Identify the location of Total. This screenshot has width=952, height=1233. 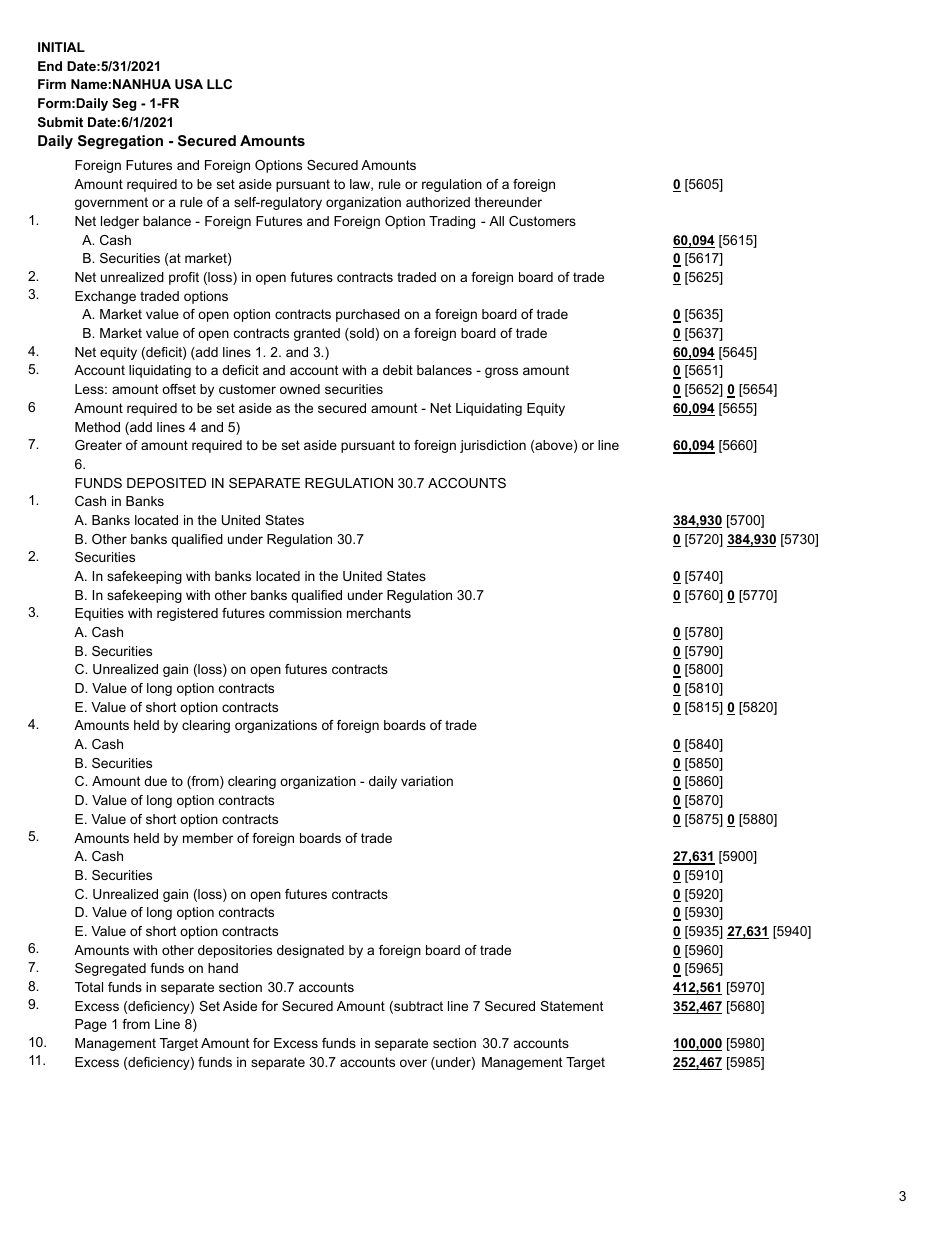
(89, 987).
